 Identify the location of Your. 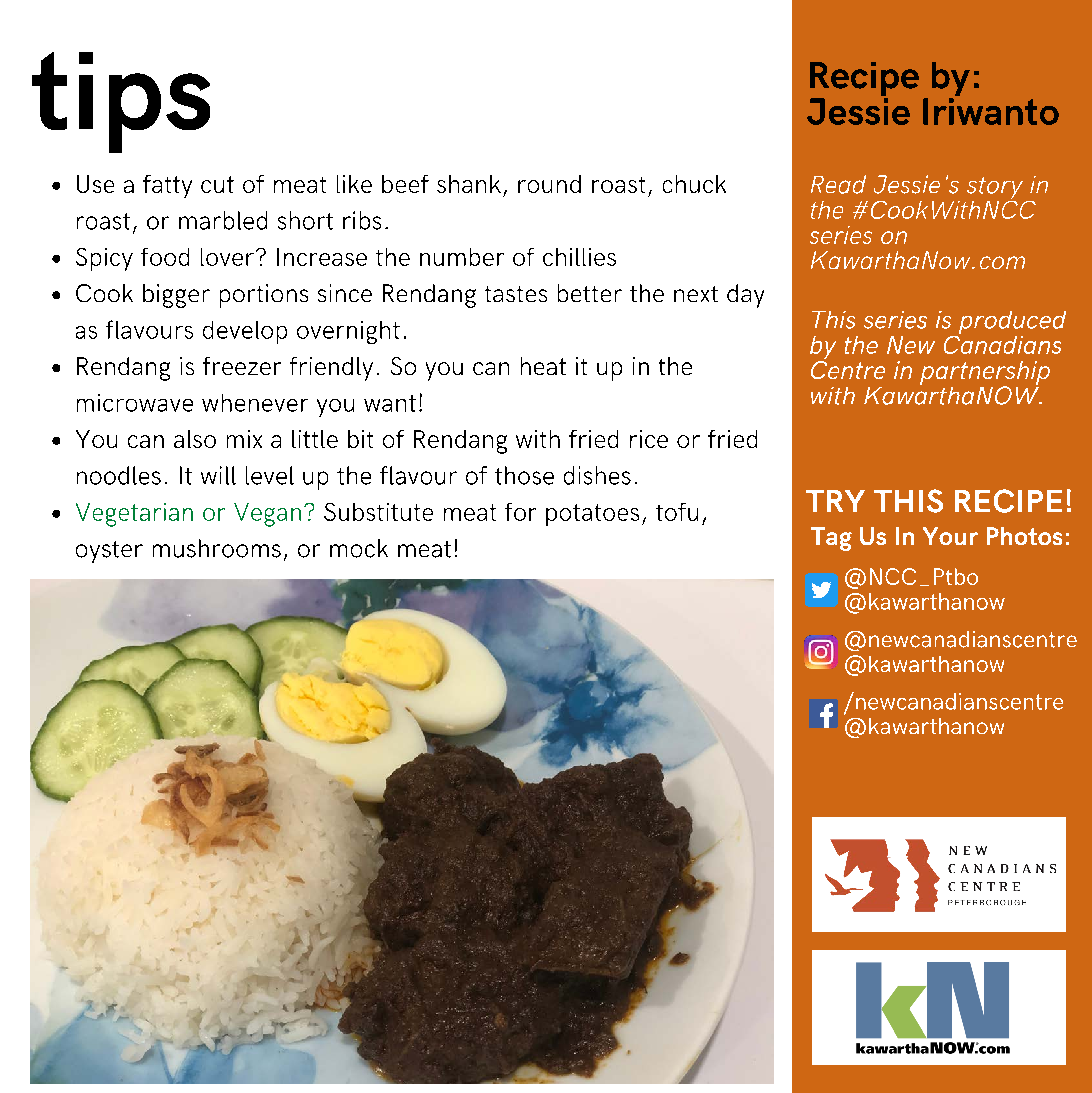
(950, 536).
